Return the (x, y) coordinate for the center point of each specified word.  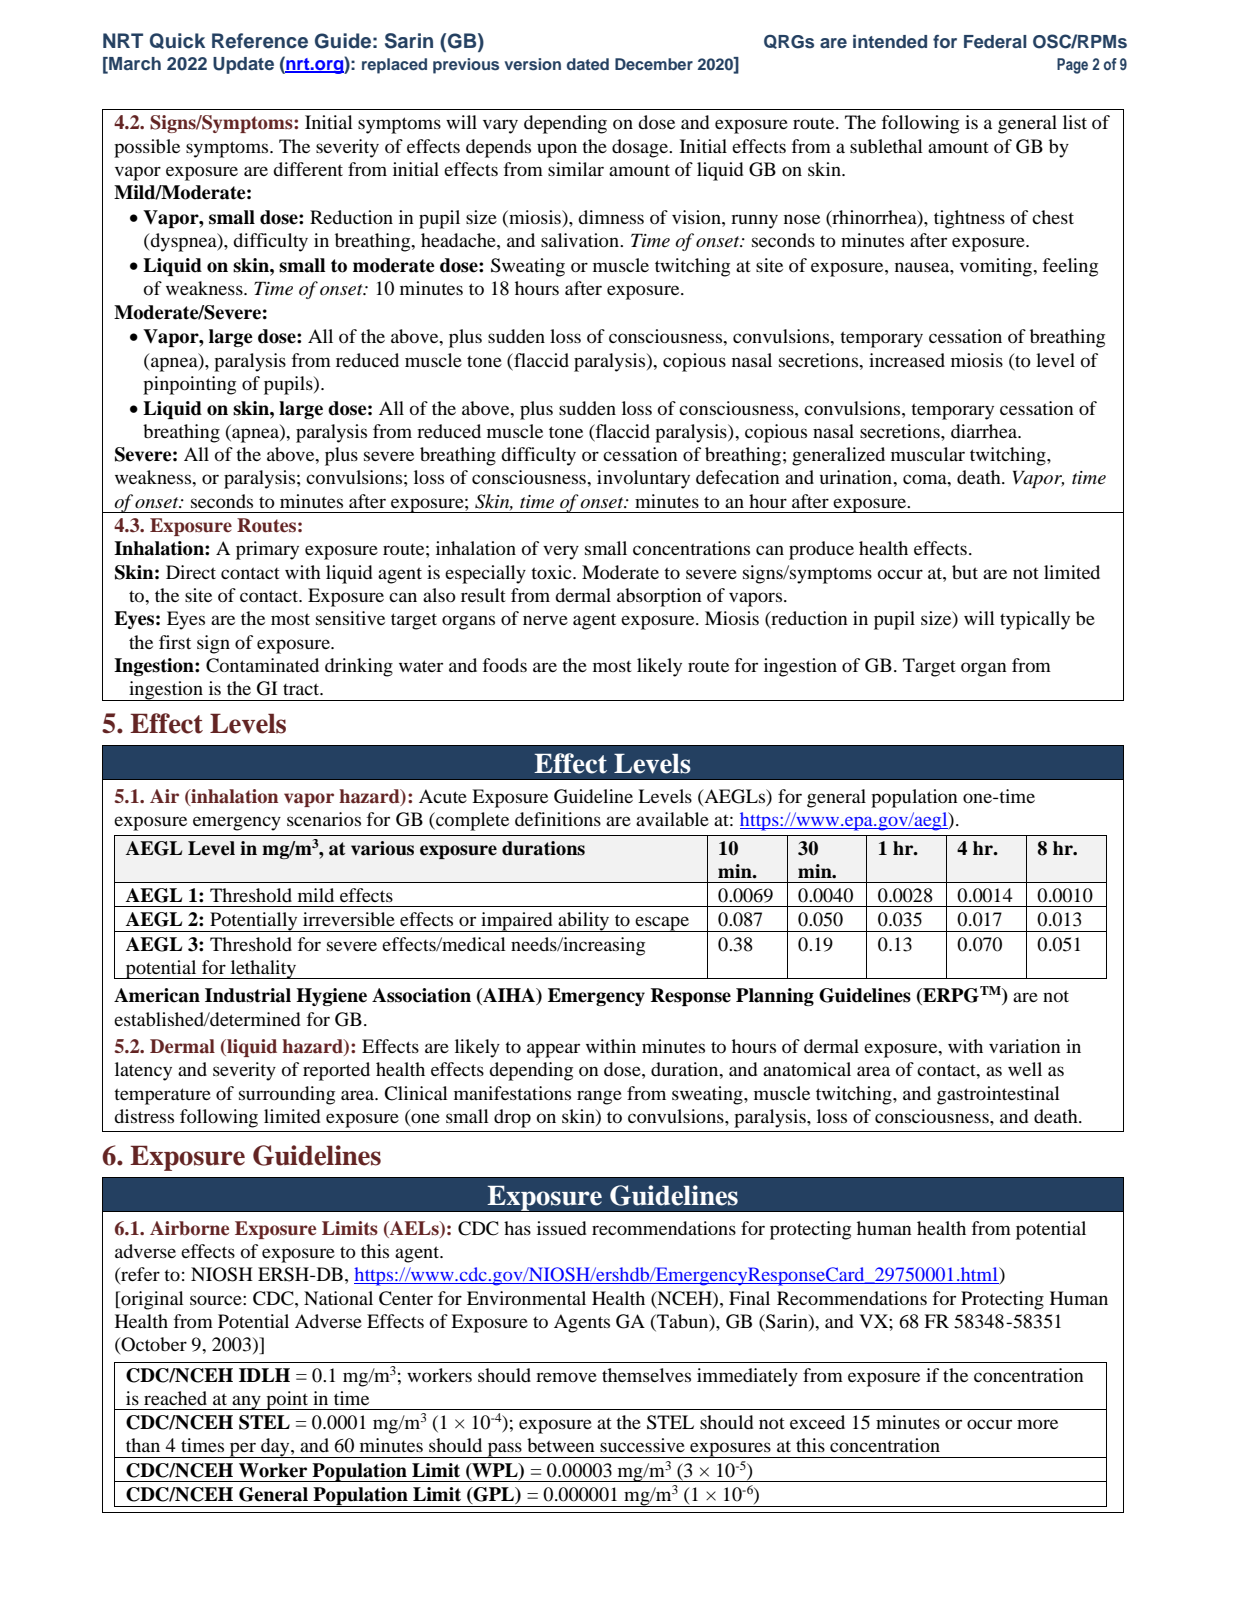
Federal (995, 41)
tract (302, 689)
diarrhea (985, 431)
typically (1035, 620)
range (599, 1097)
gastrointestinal (998, 1095)
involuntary (643, 479)
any (246, 1402)
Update (243, 65)
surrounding (287, 1095)
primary (267, 550)
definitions (558, 819)
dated (588, 64)
